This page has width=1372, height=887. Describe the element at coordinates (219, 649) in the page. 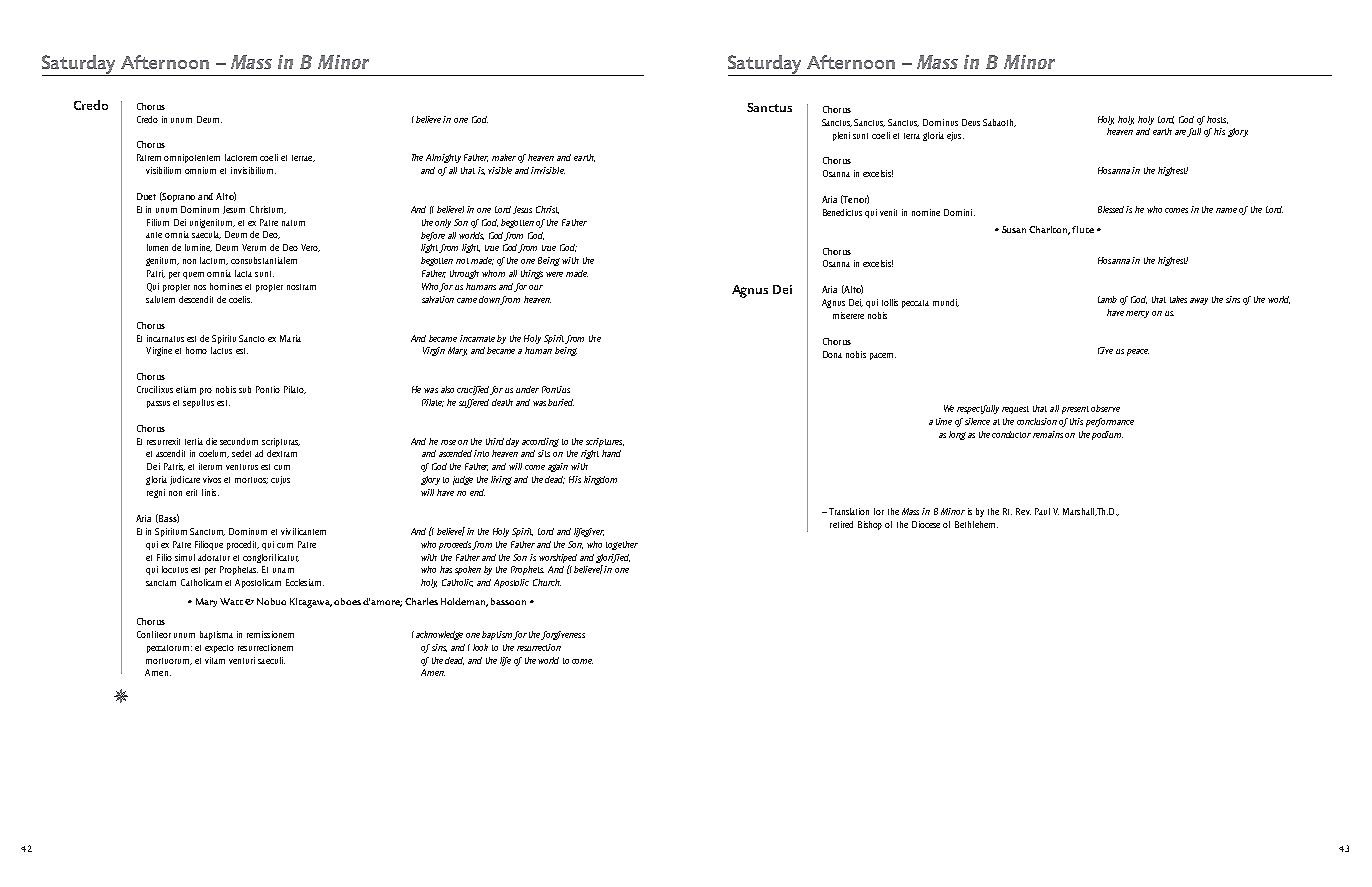

I see `expecto` at that location.
